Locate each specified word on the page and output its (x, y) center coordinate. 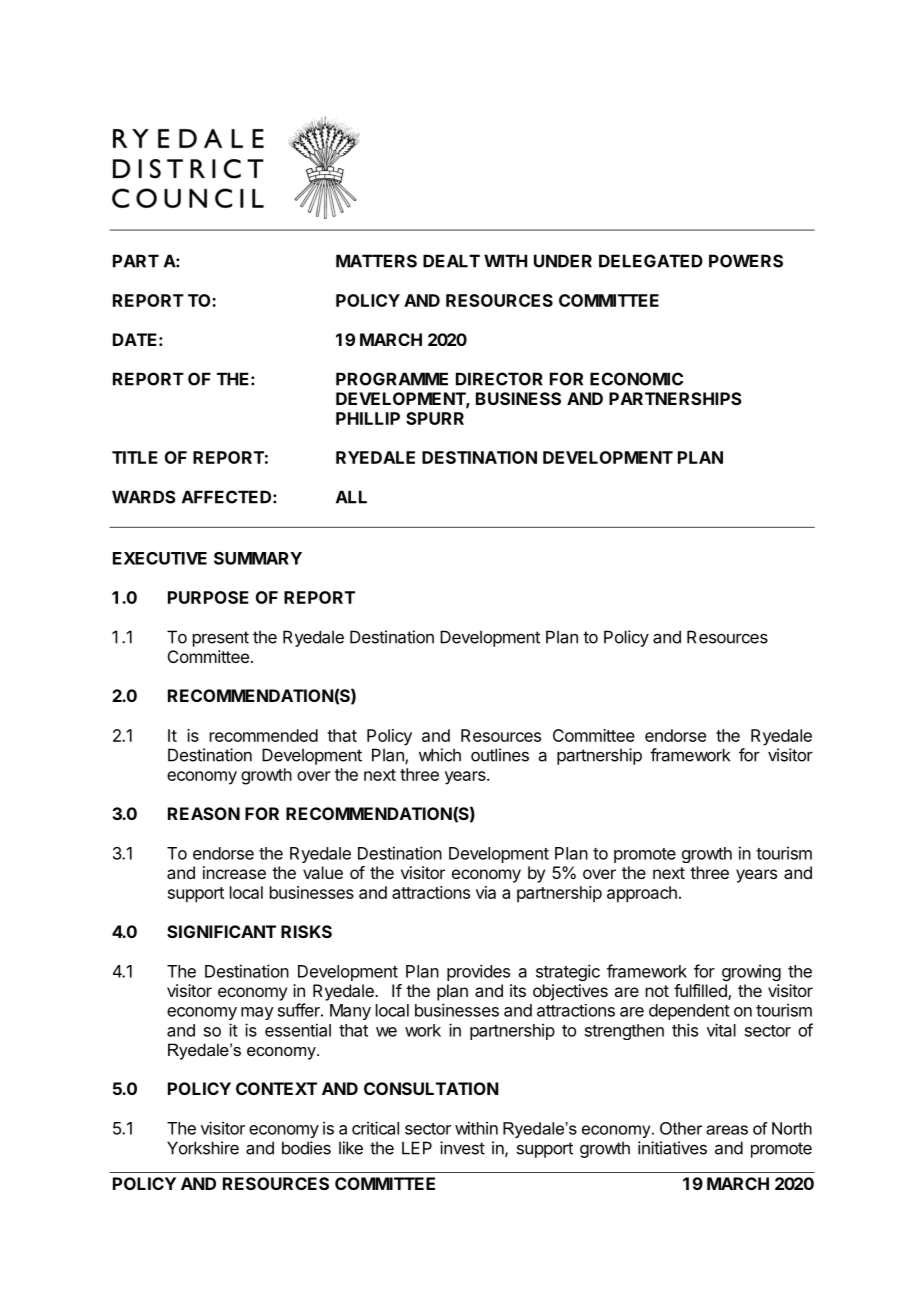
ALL (351, 497)
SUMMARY (258, 558)
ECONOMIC (636, 379)
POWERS (746, 261)
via (486, 892)
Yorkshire (203, 1148)
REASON (204, 813)
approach (642, 894)
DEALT (451, 261)
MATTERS (376, 261)
